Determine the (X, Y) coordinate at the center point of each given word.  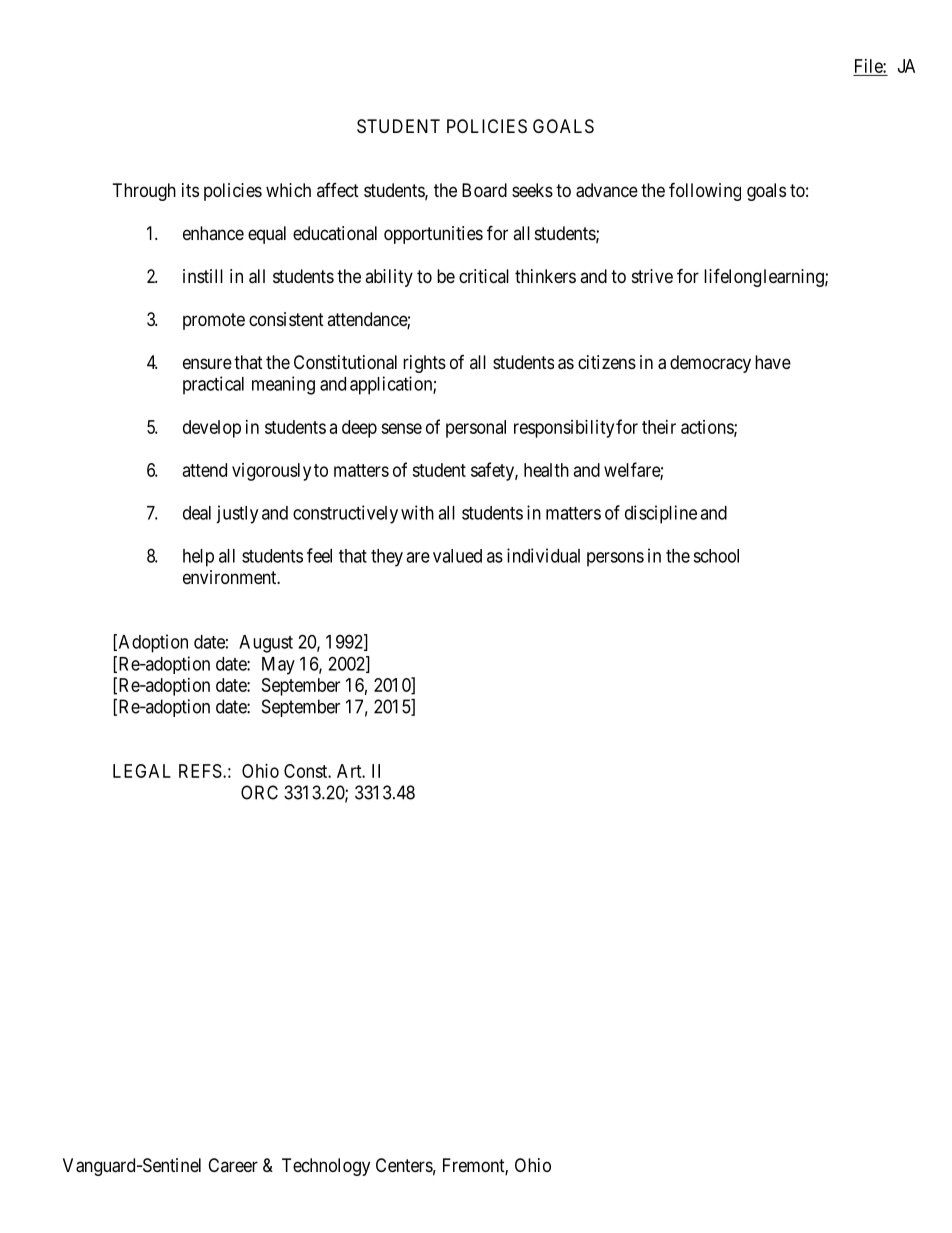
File (869, 66)
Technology (326, 1167)
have (773, 362)
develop (212, 429)
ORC (259, 792)
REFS (200, 771)
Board (484, 190)
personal (476, 429)
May (278, 666)
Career (233, 1165)
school (716, 556)
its (190, 190)
